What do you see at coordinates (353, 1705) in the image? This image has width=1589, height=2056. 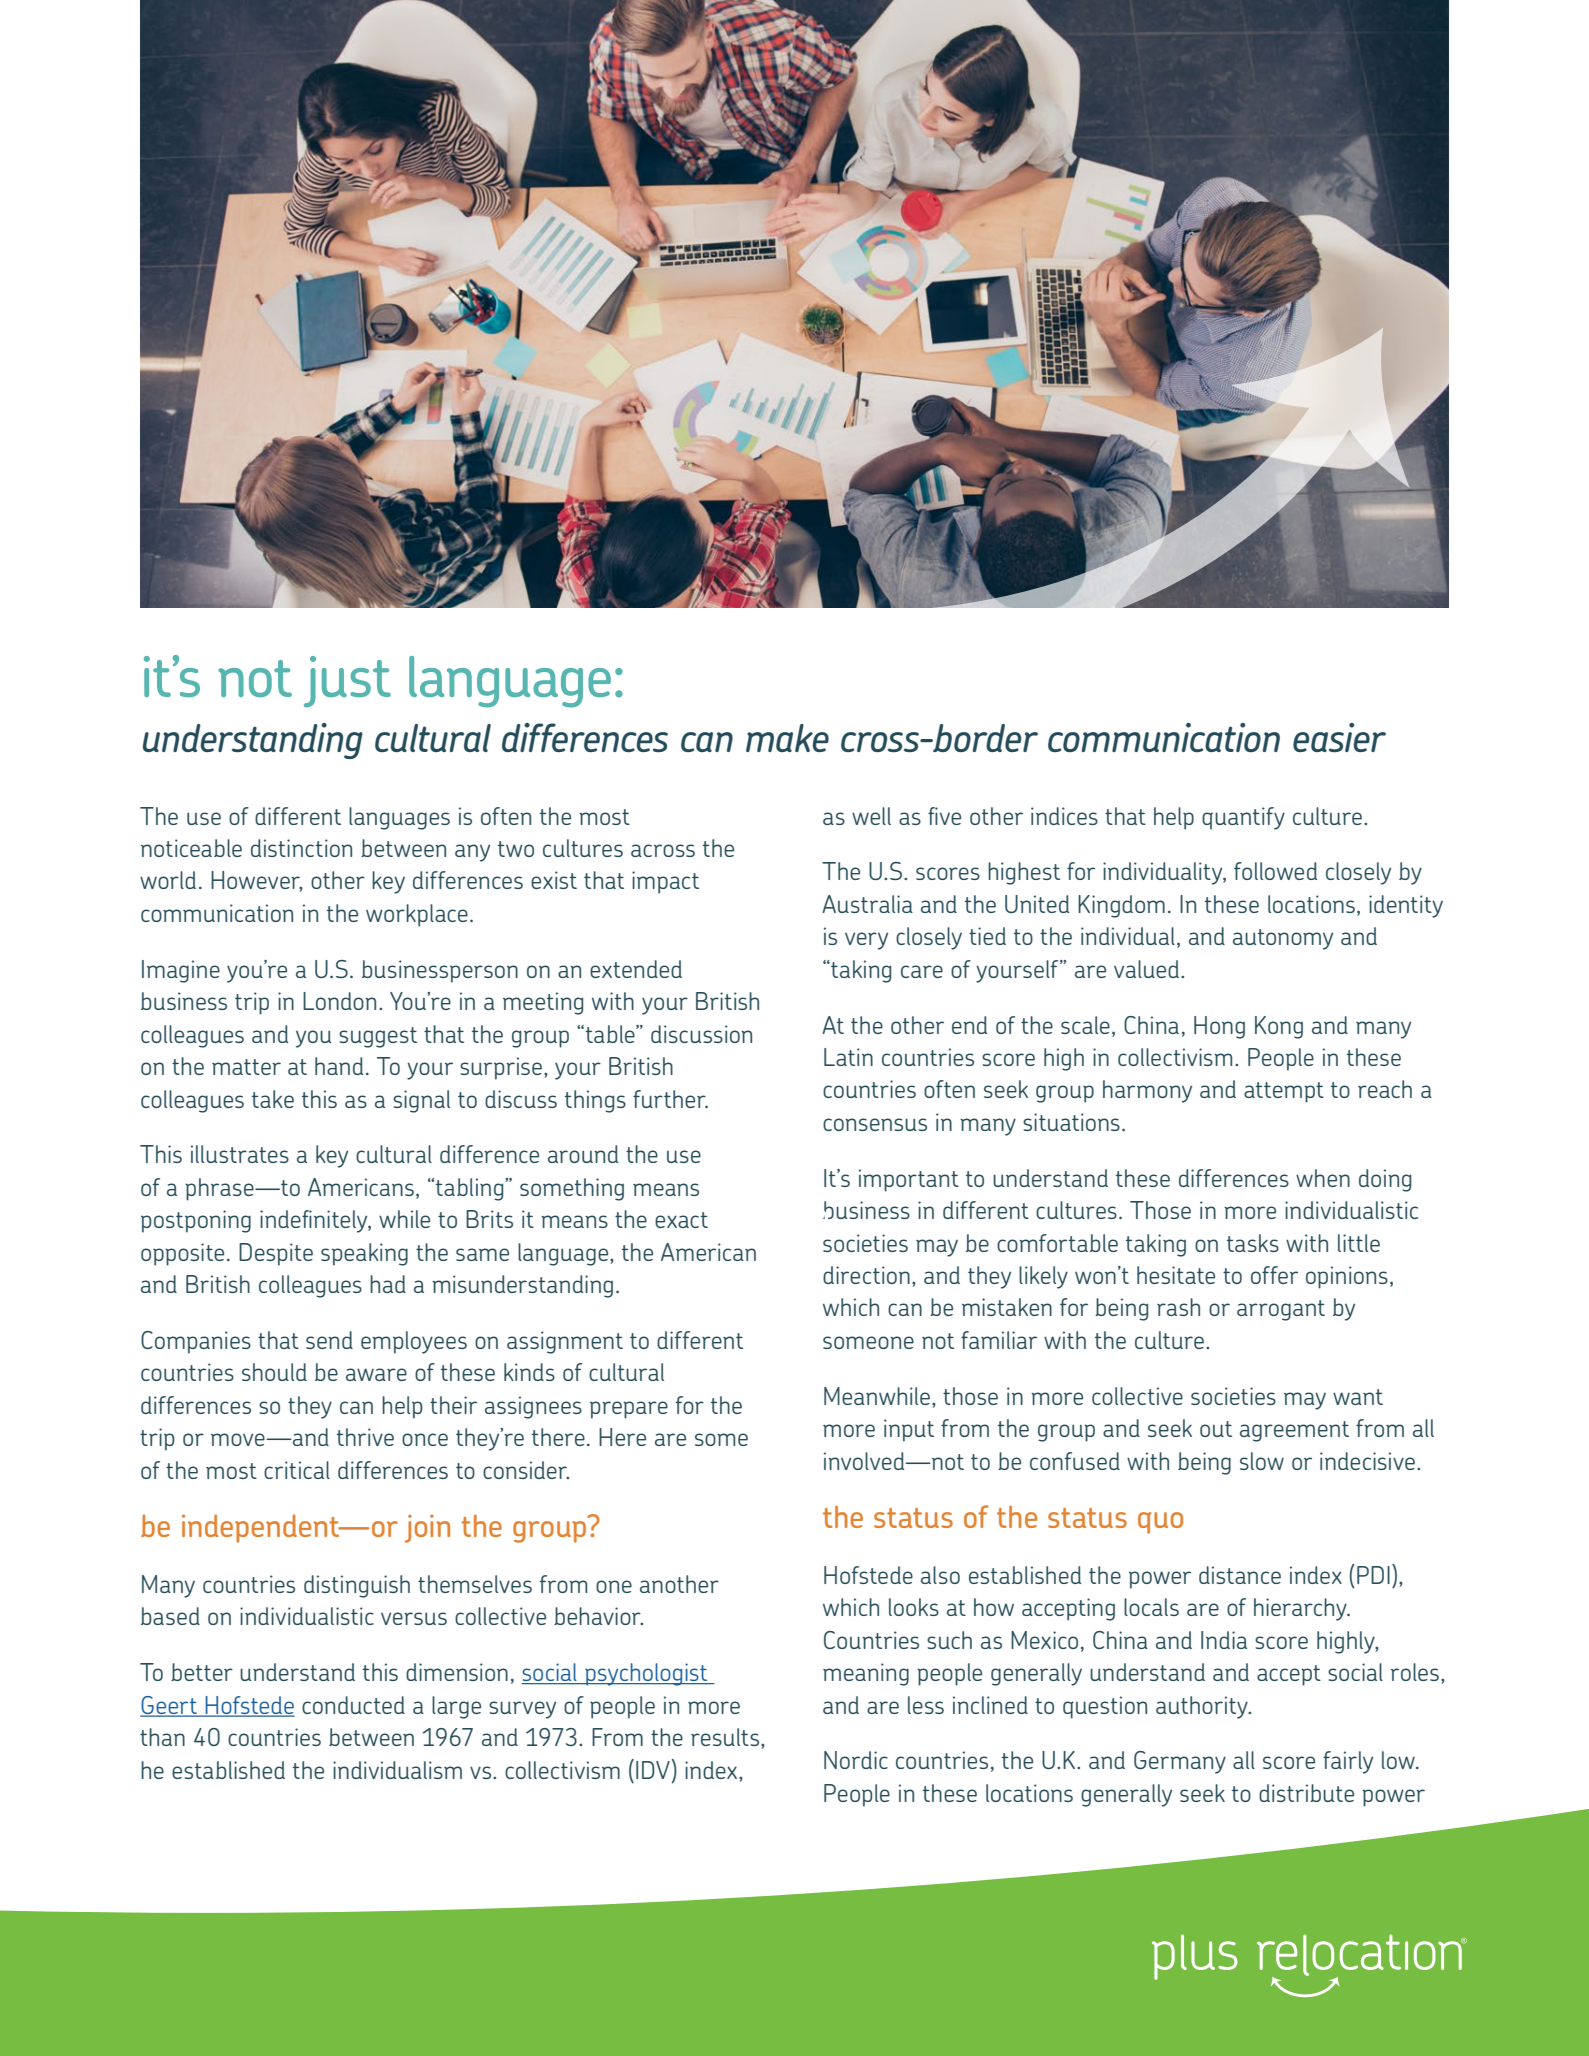 I see `conducted` at bounding box center [353, 1705].
